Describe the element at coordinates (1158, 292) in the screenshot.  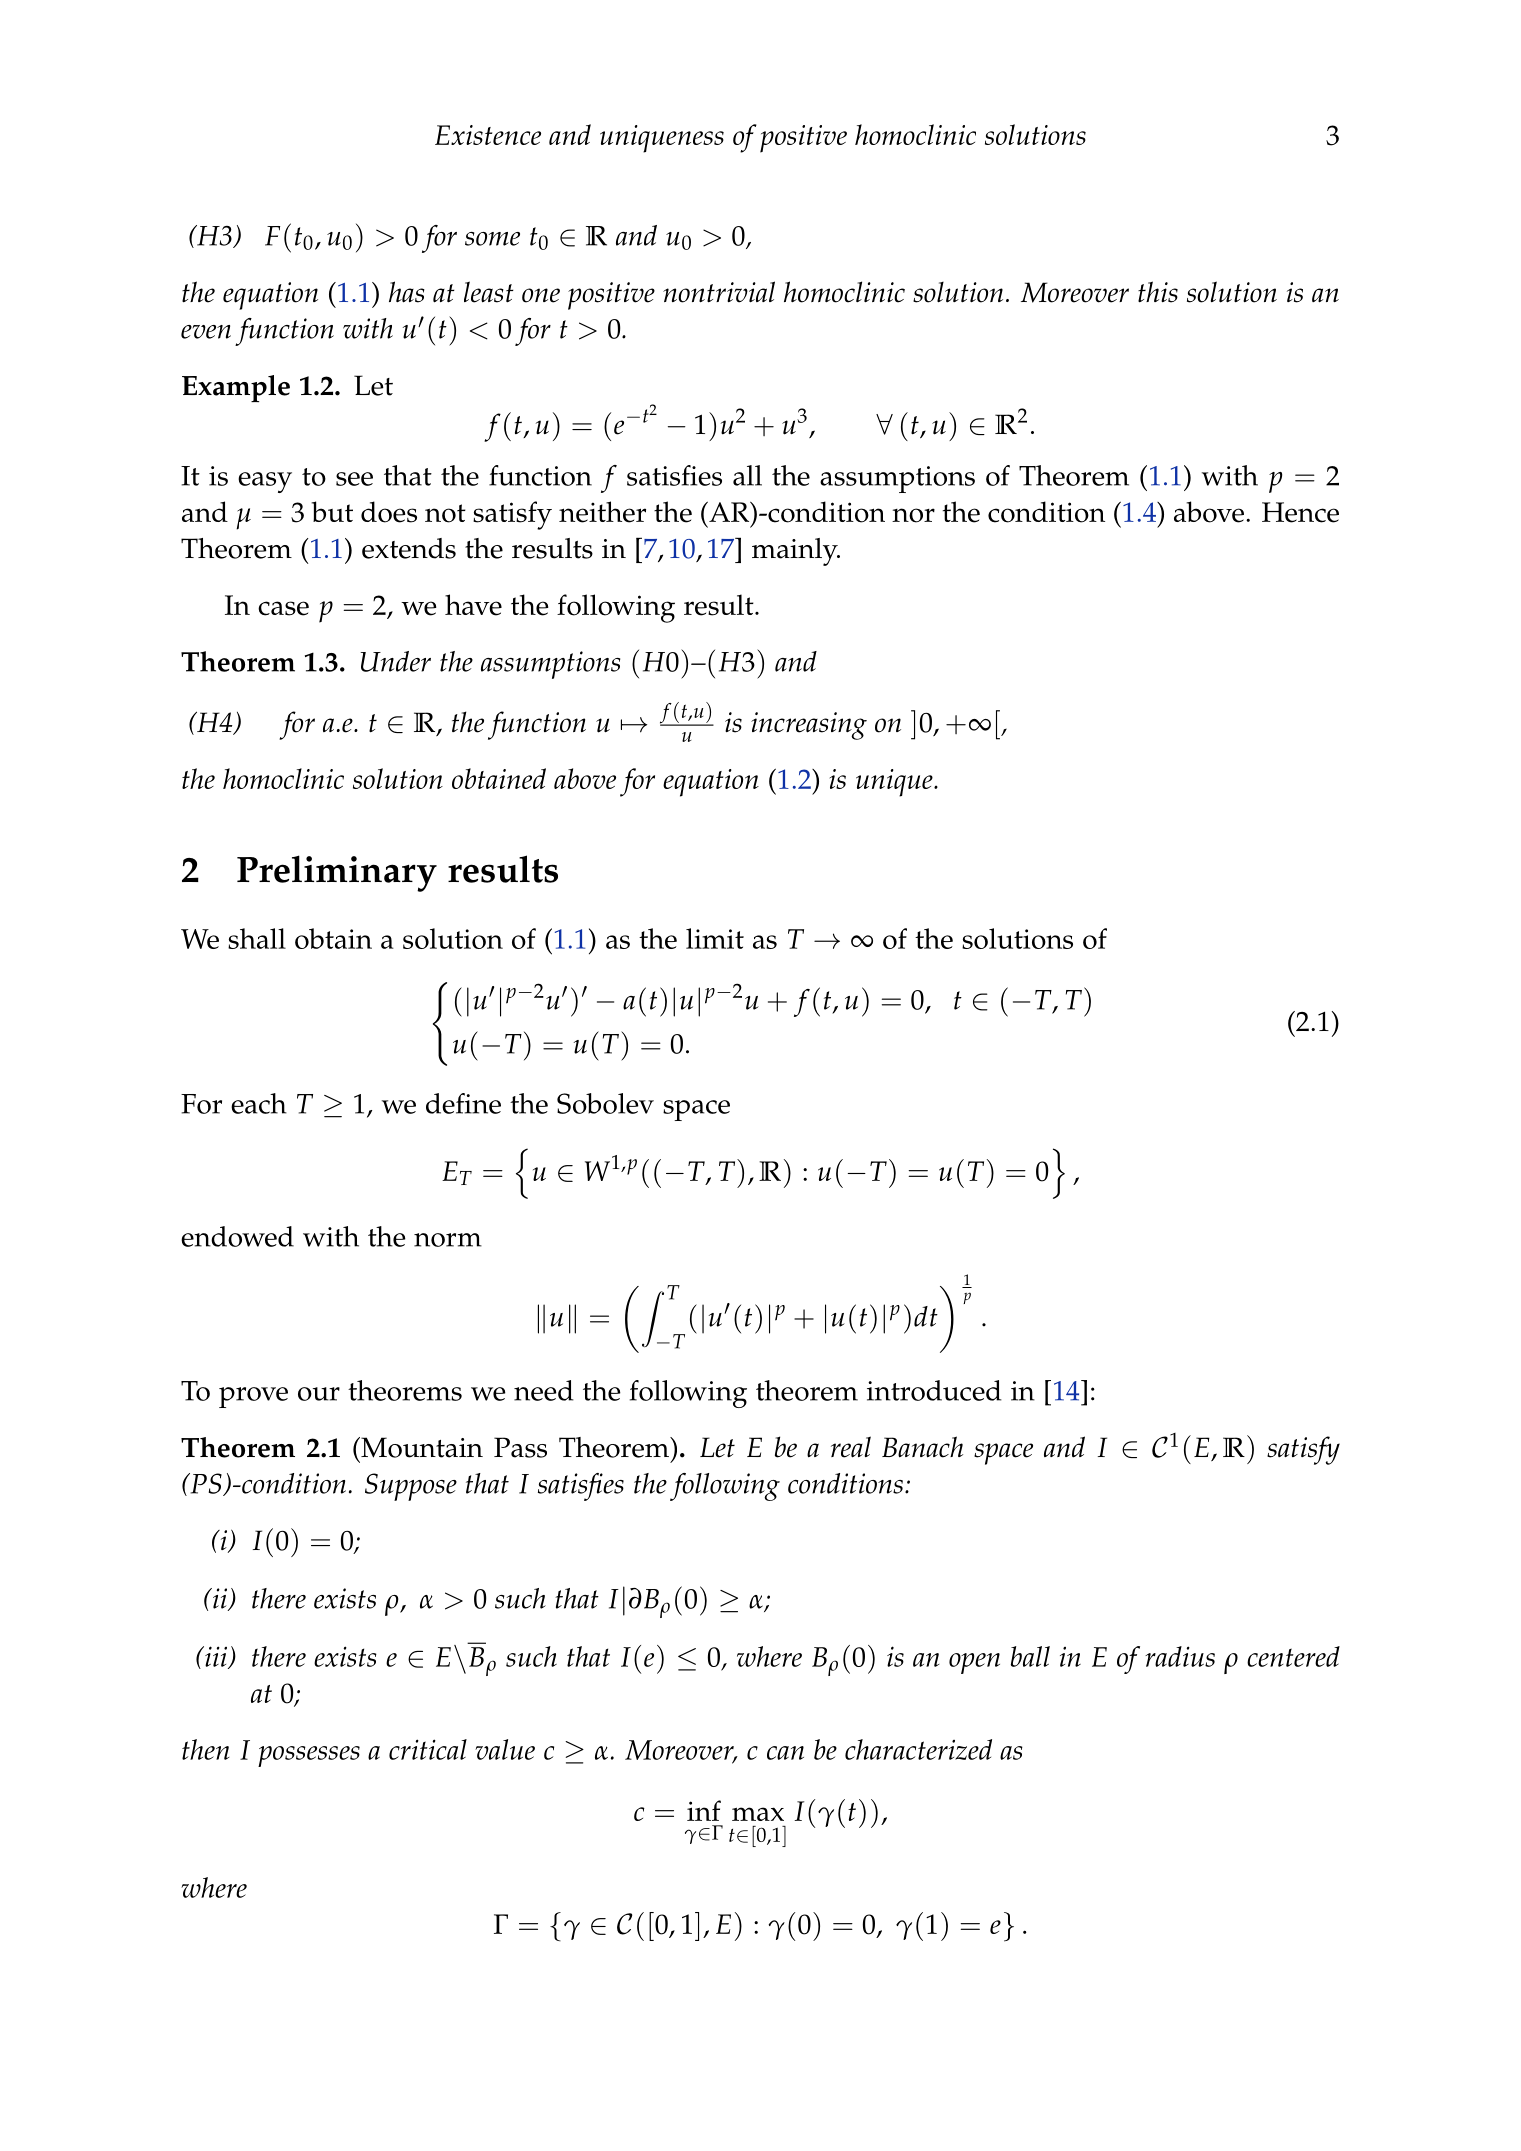
I see `this` at that location.
